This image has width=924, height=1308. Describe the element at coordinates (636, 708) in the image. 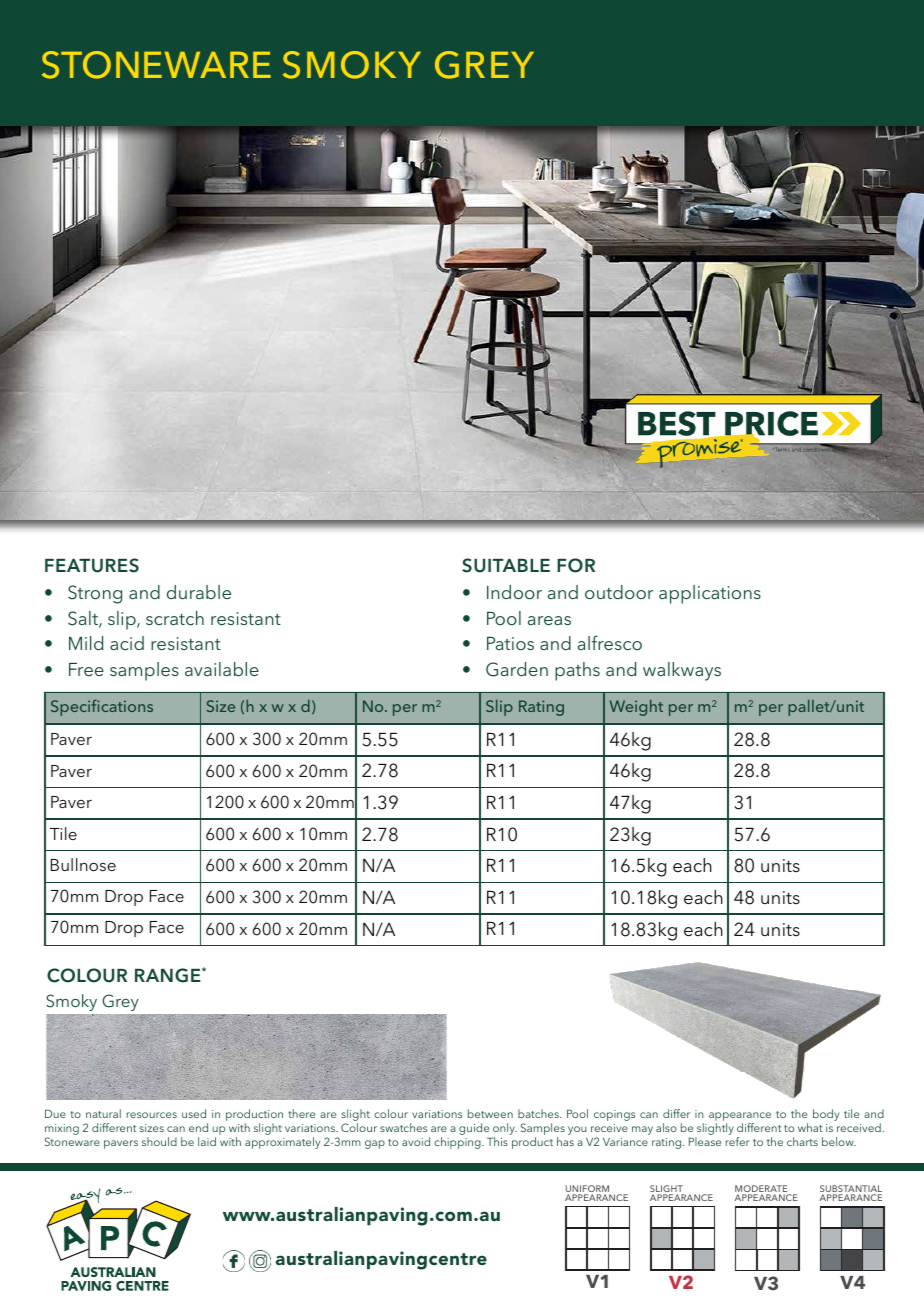

I see `Weight` at that location.
